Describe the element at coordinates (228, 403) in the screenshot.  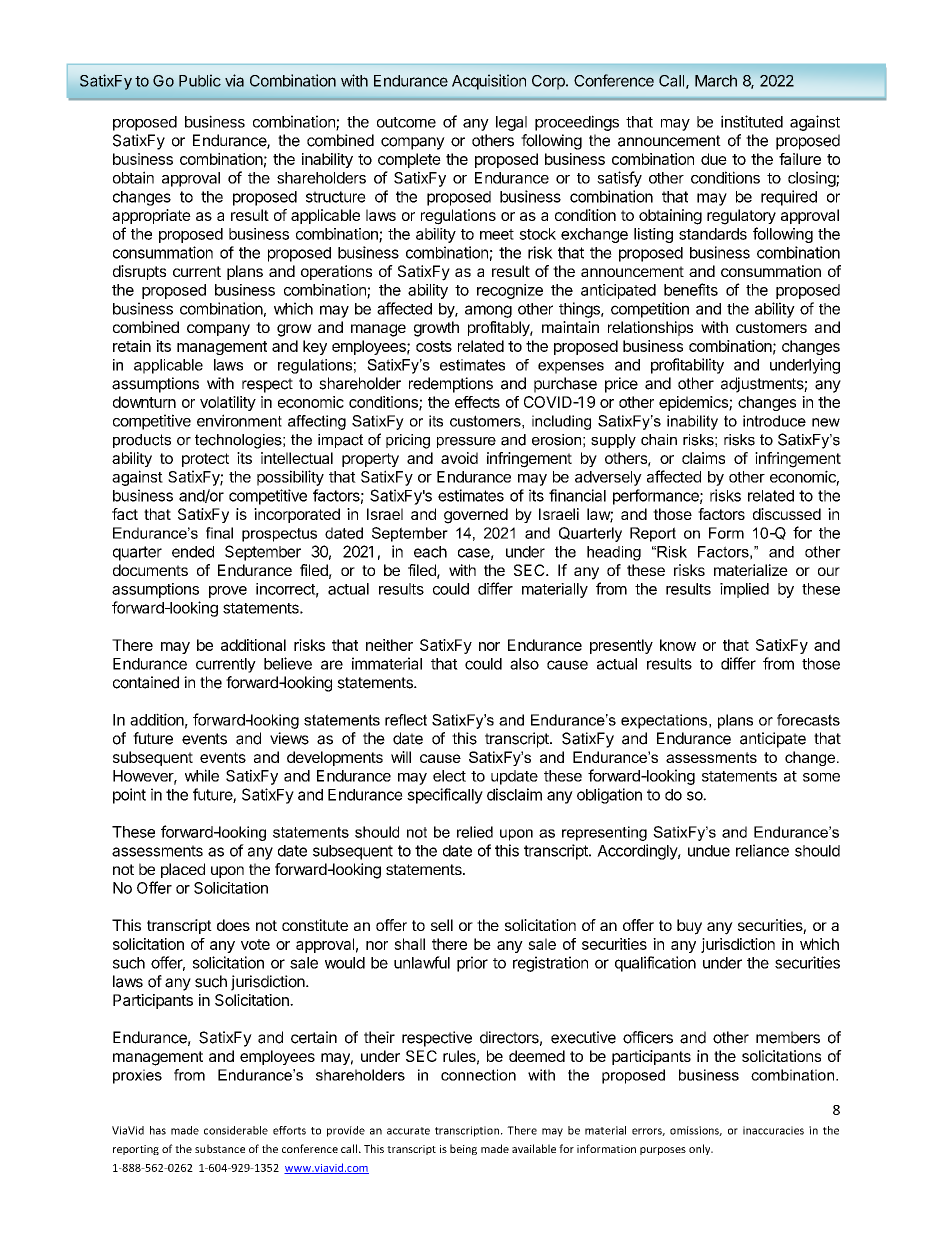
I see `volatility` at that location.
